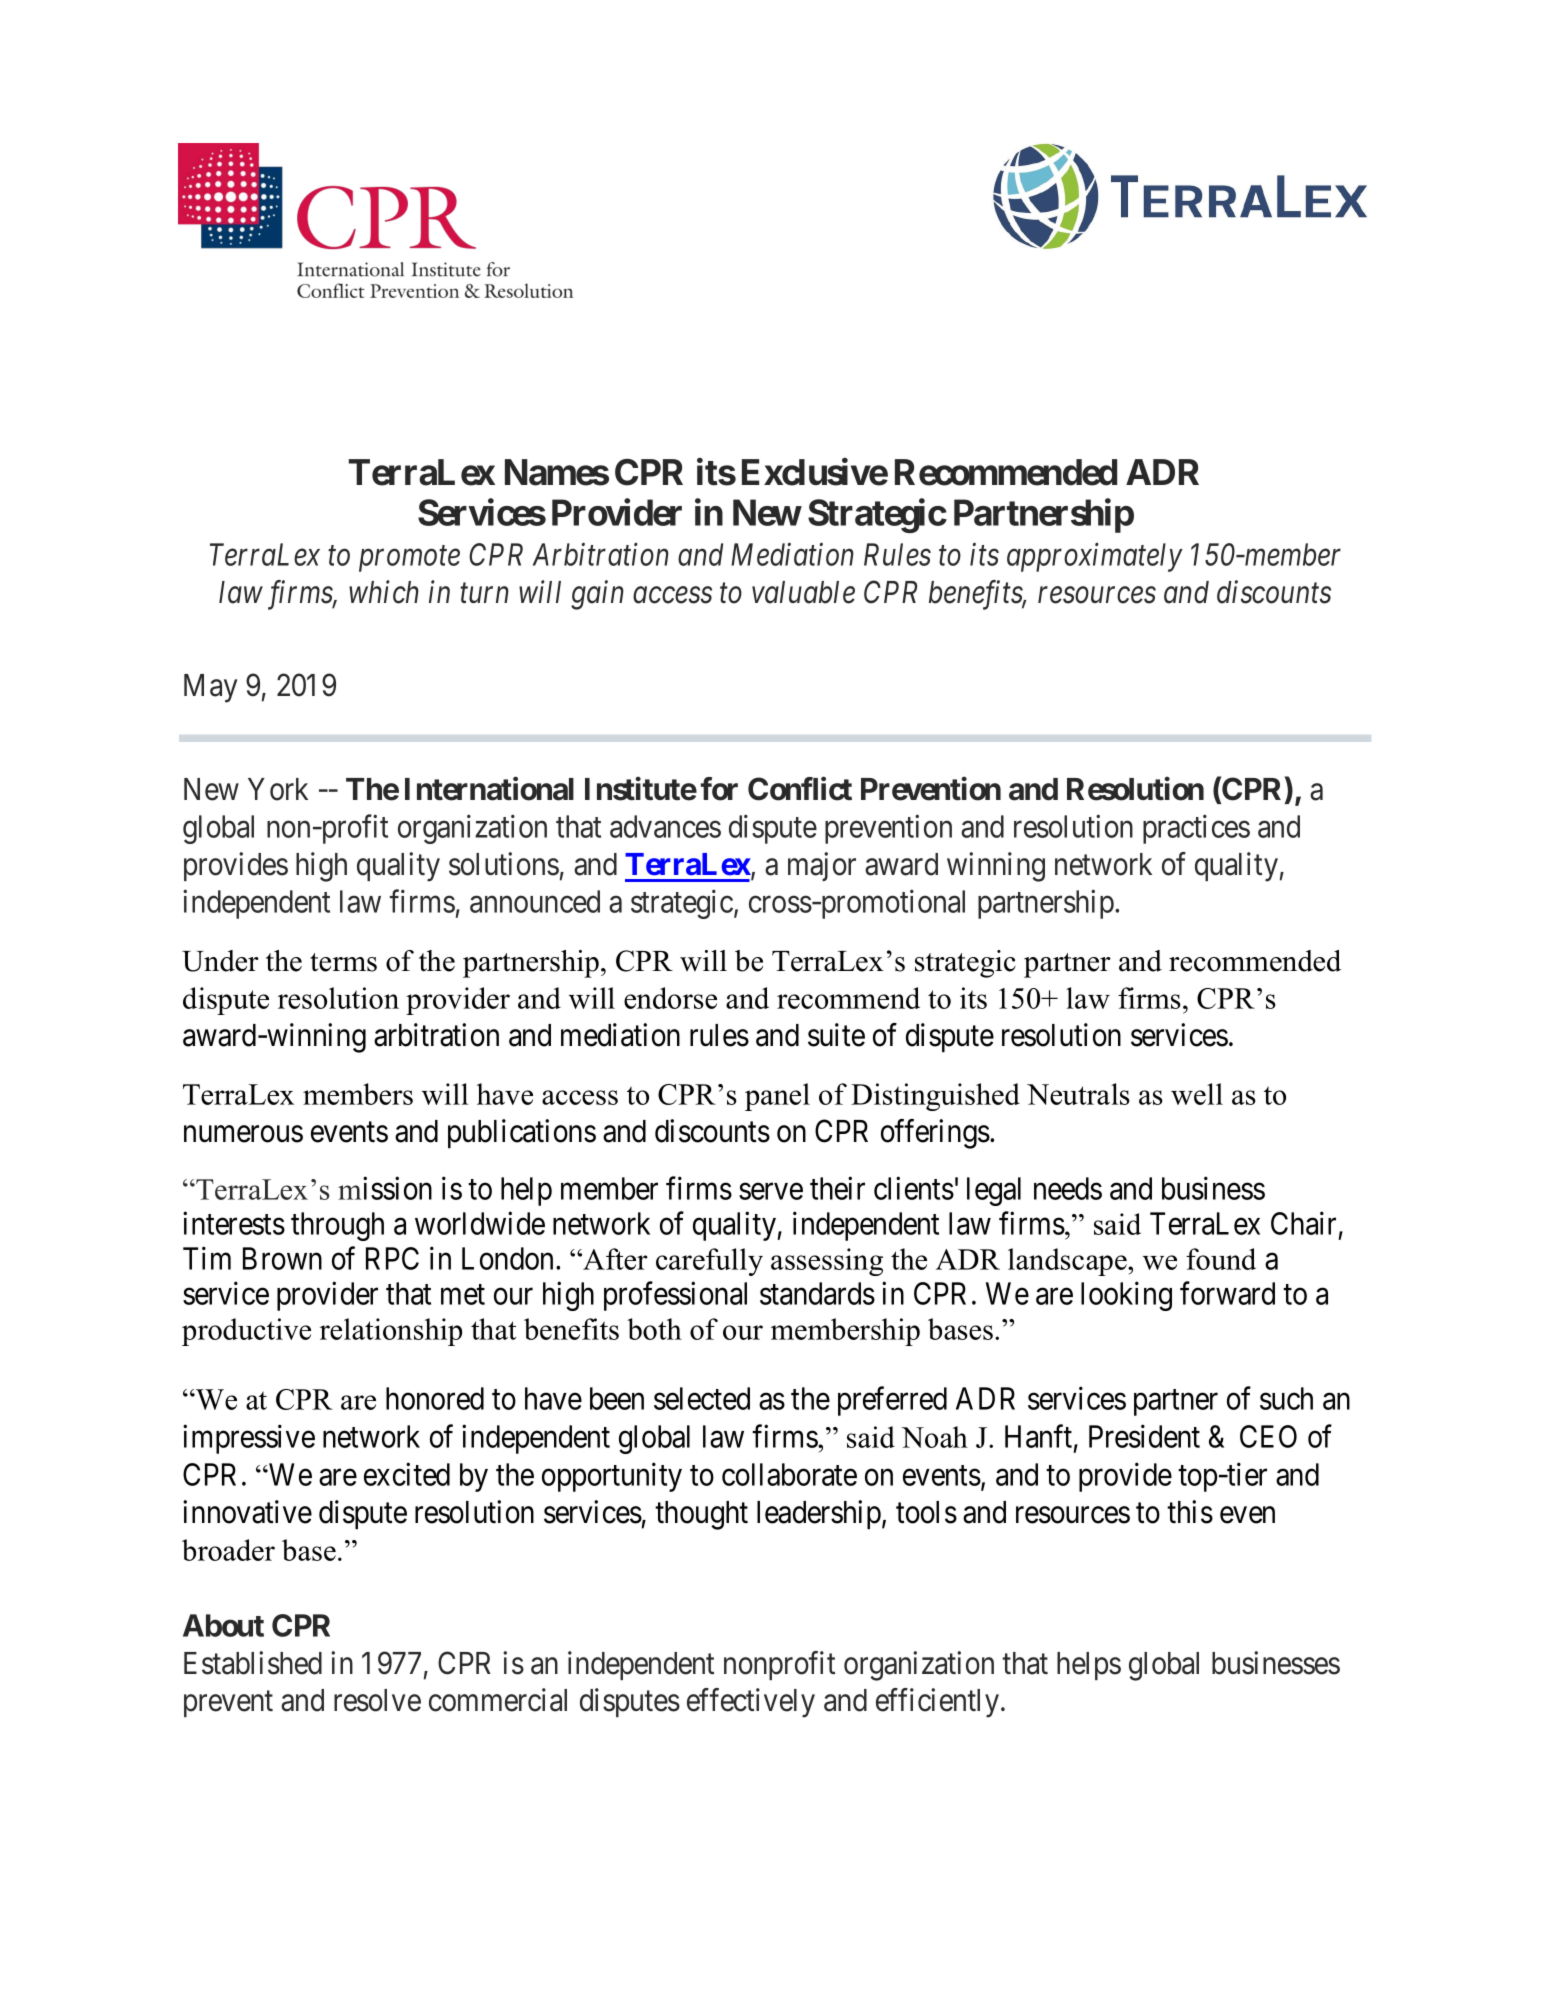  Describe the element at coordinates (1095, 557) in the page. I see `approximately` at that location.
